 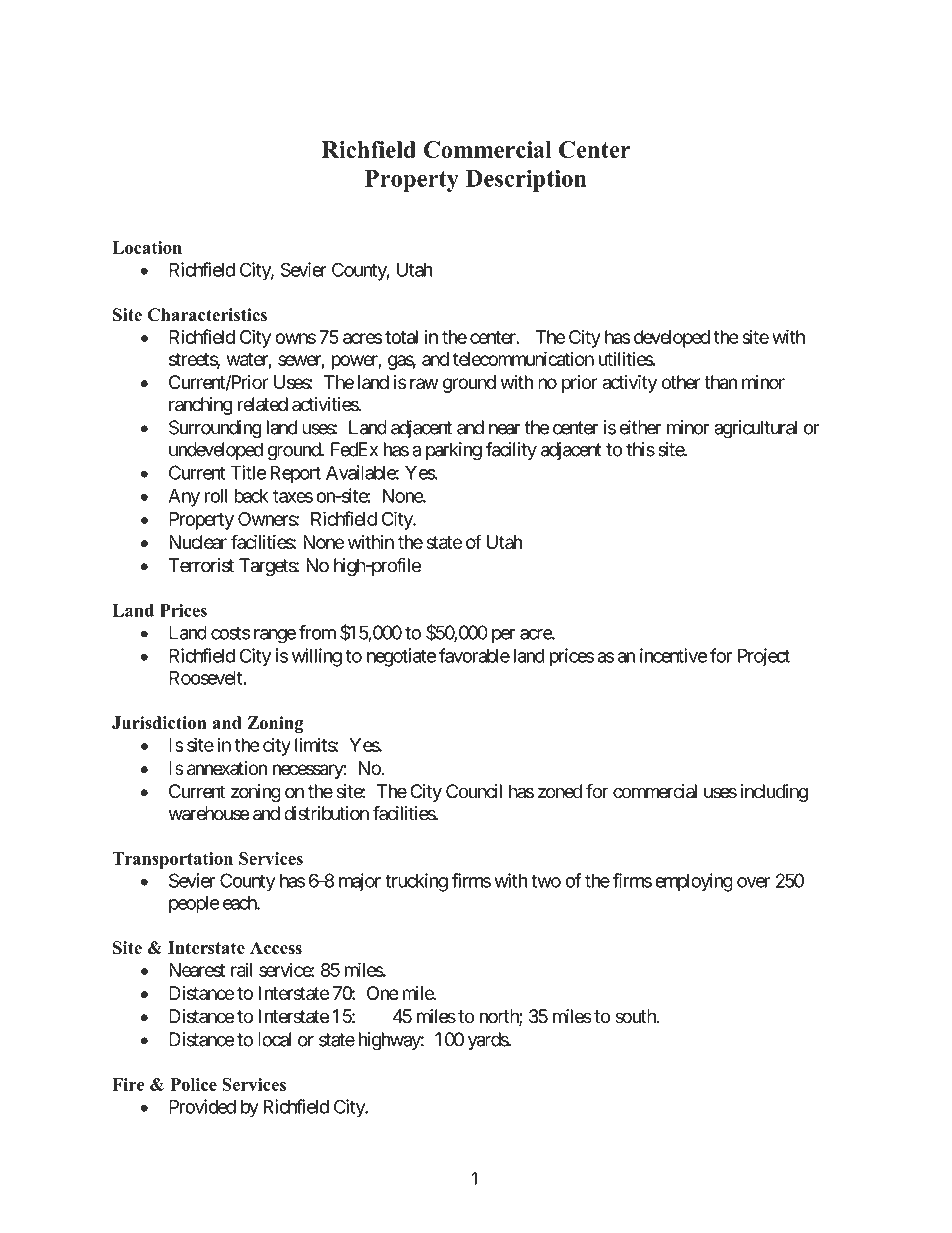 I want to click on other, so click(x=680, y=382).
